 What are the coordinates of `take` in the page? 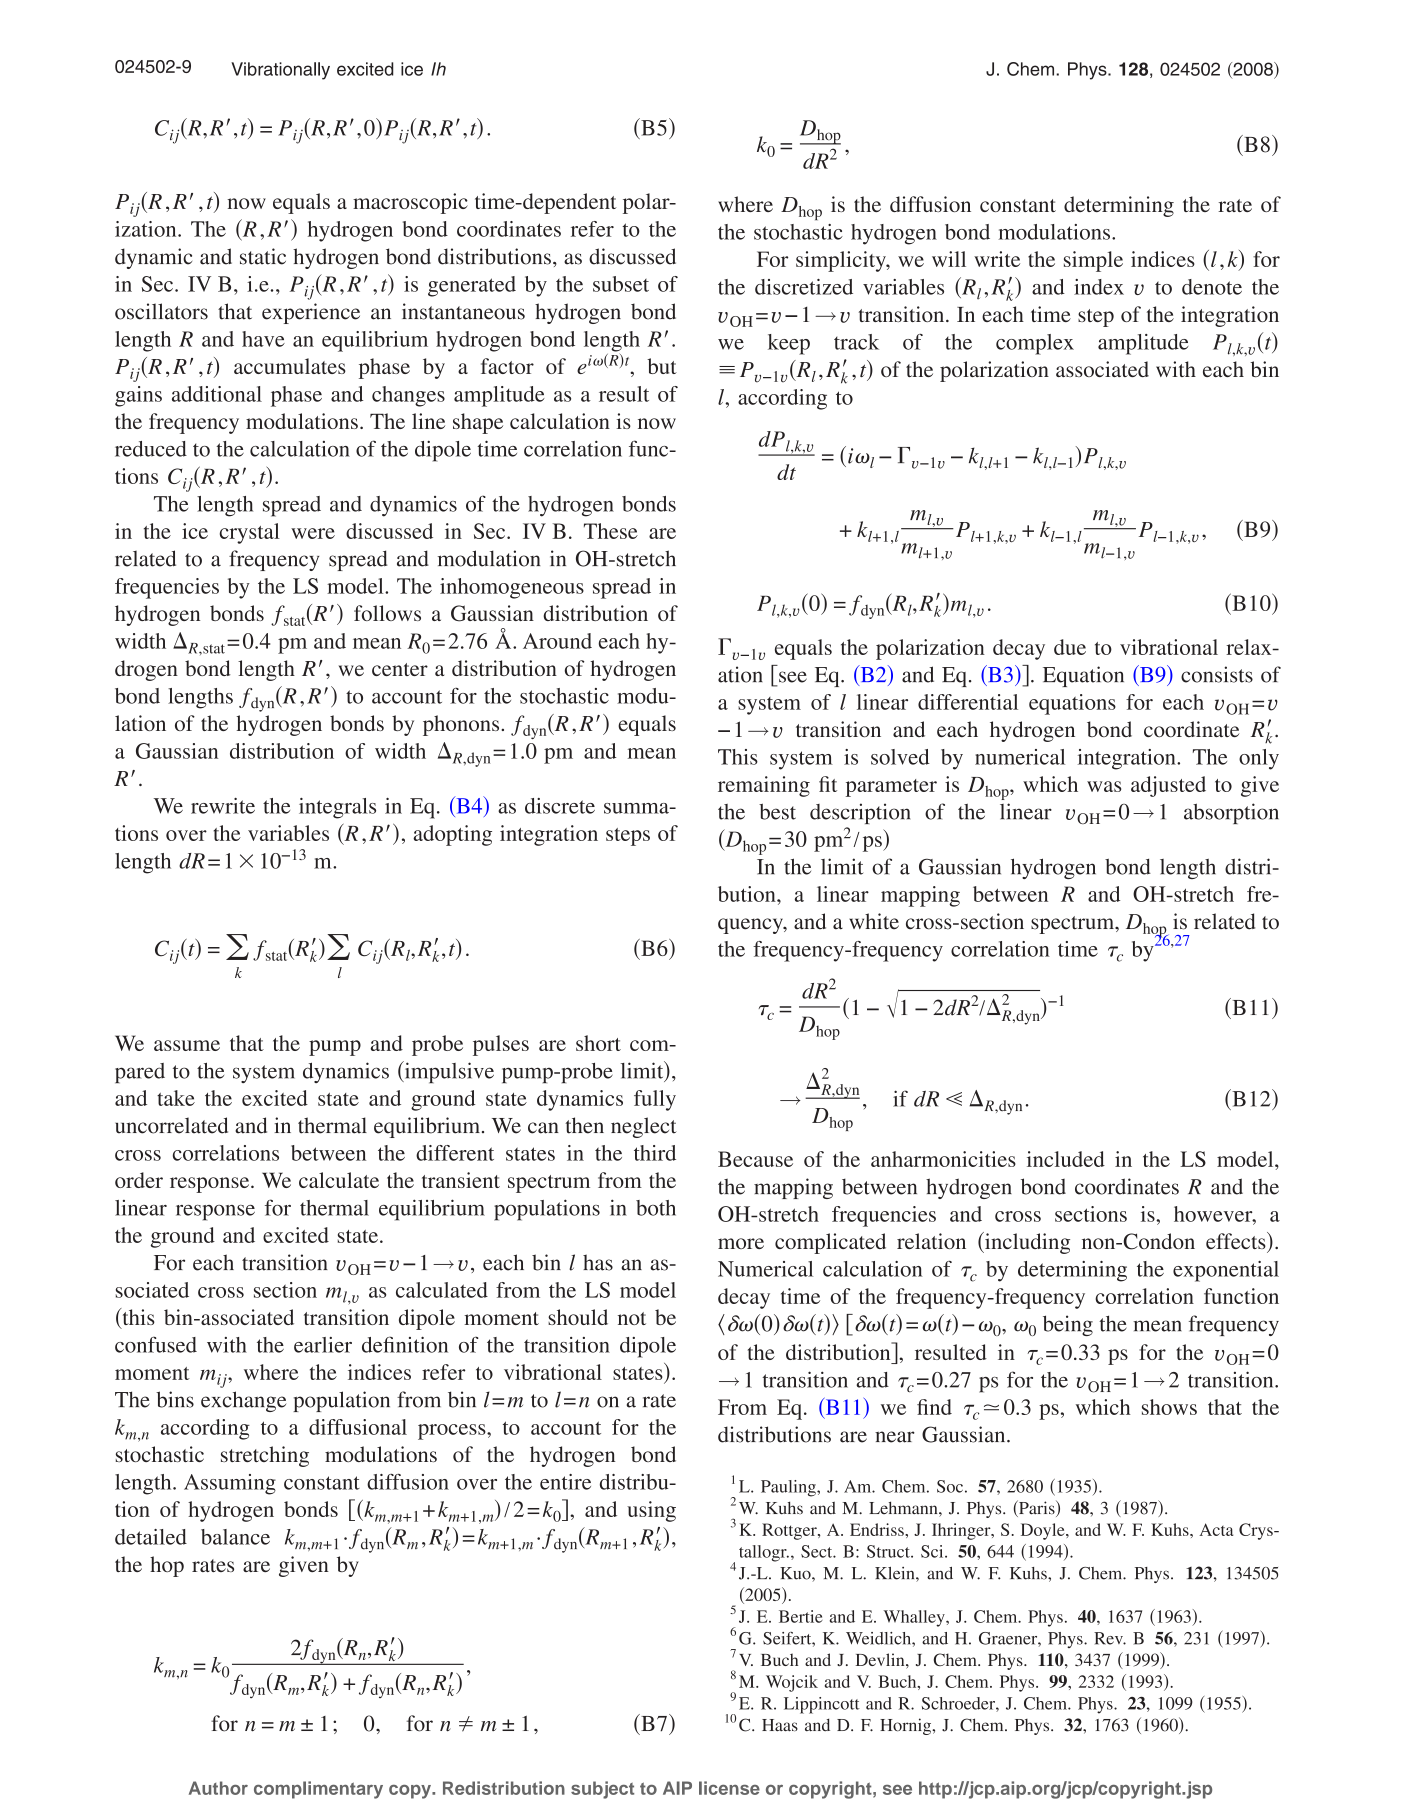 It's located at (176, 1098).
